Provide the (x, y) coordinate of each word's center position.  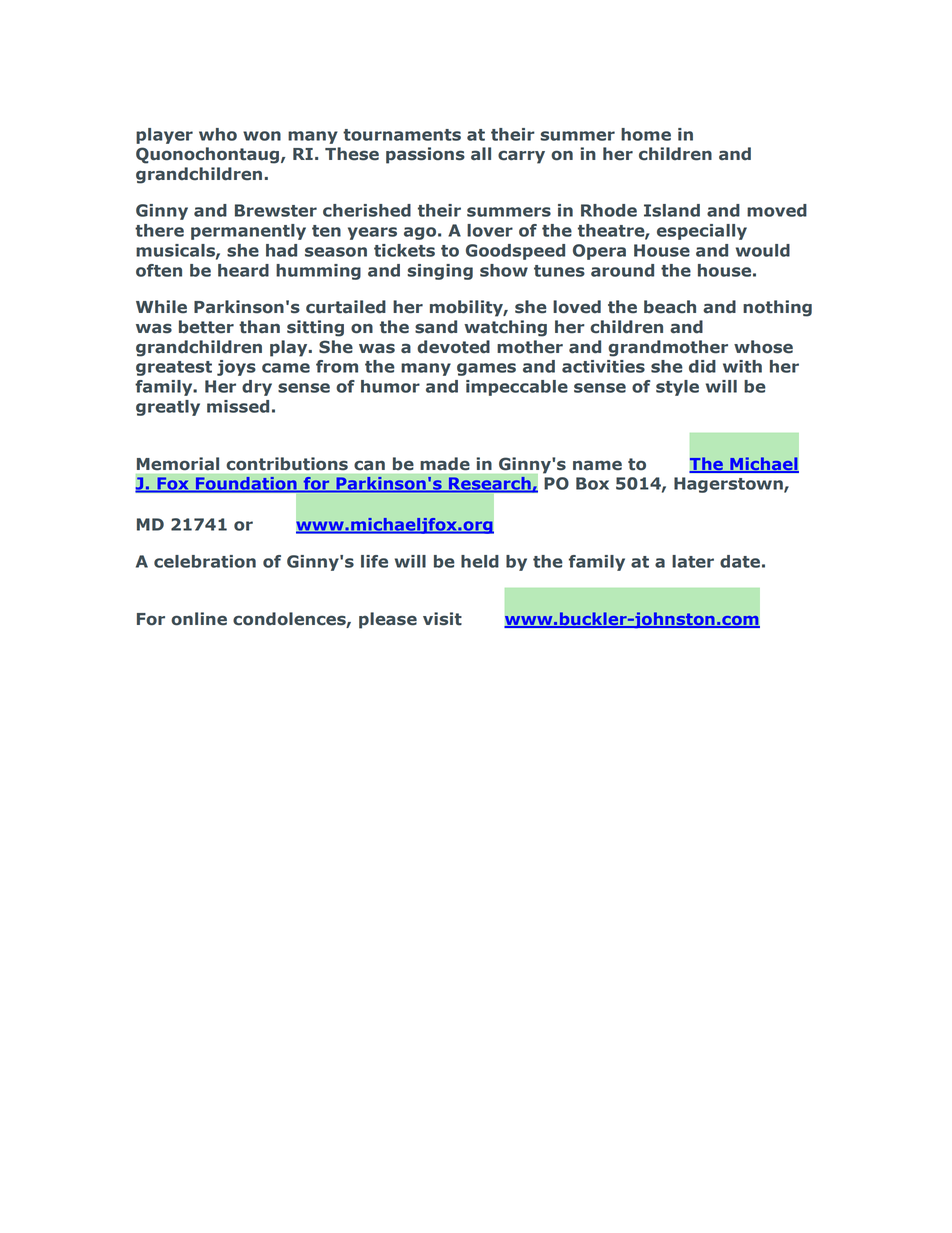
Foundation (246, 484)
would (763, 250)
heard (243, 270)
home (646, 134)
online (199, 619)
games (486, 369)
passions (425, 155)
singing (440, 272)
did (702, 366)
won (262, 136)
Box (592, 483)
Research (490, 484)
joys (236, 368)
